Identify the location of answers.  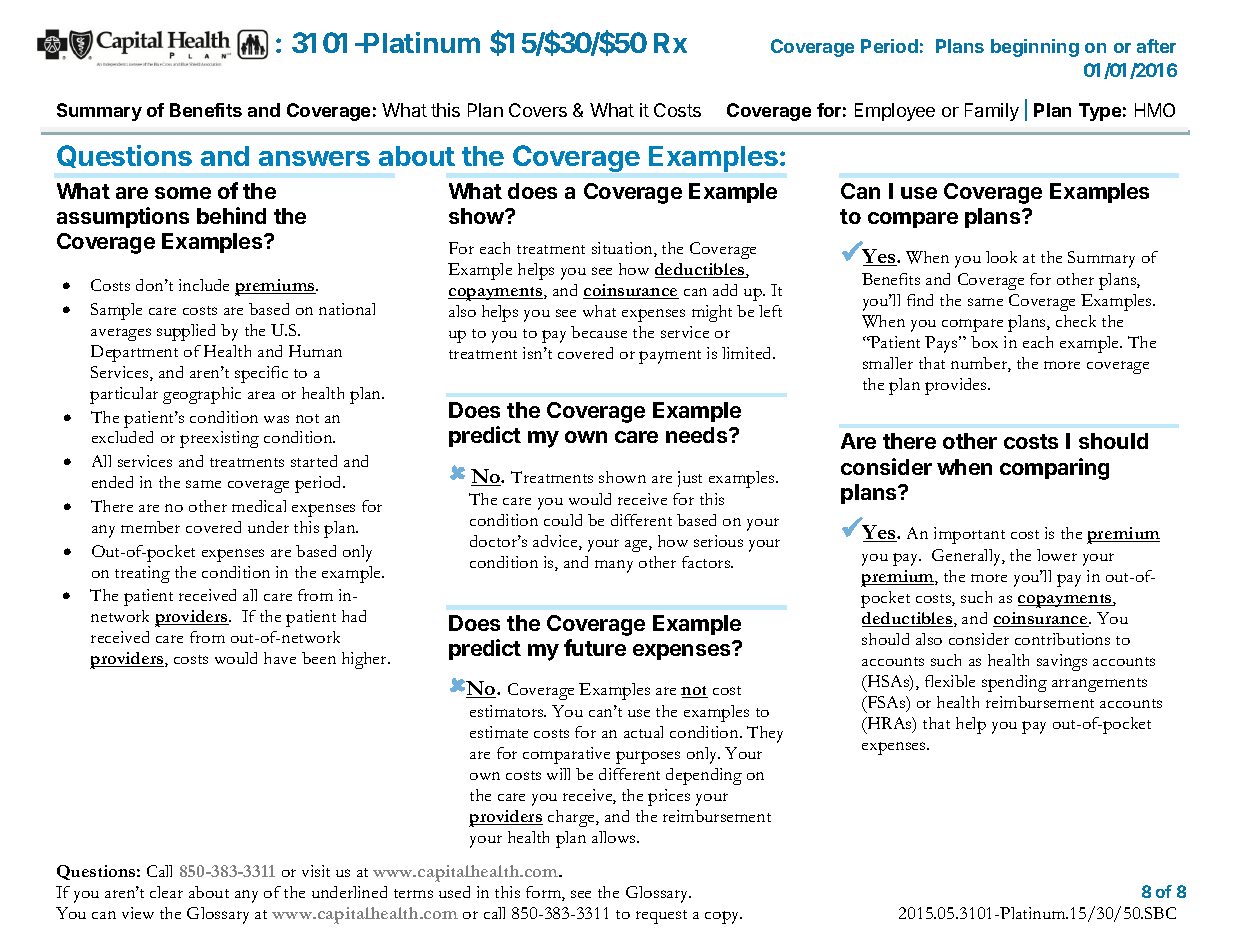
(314, 158).
